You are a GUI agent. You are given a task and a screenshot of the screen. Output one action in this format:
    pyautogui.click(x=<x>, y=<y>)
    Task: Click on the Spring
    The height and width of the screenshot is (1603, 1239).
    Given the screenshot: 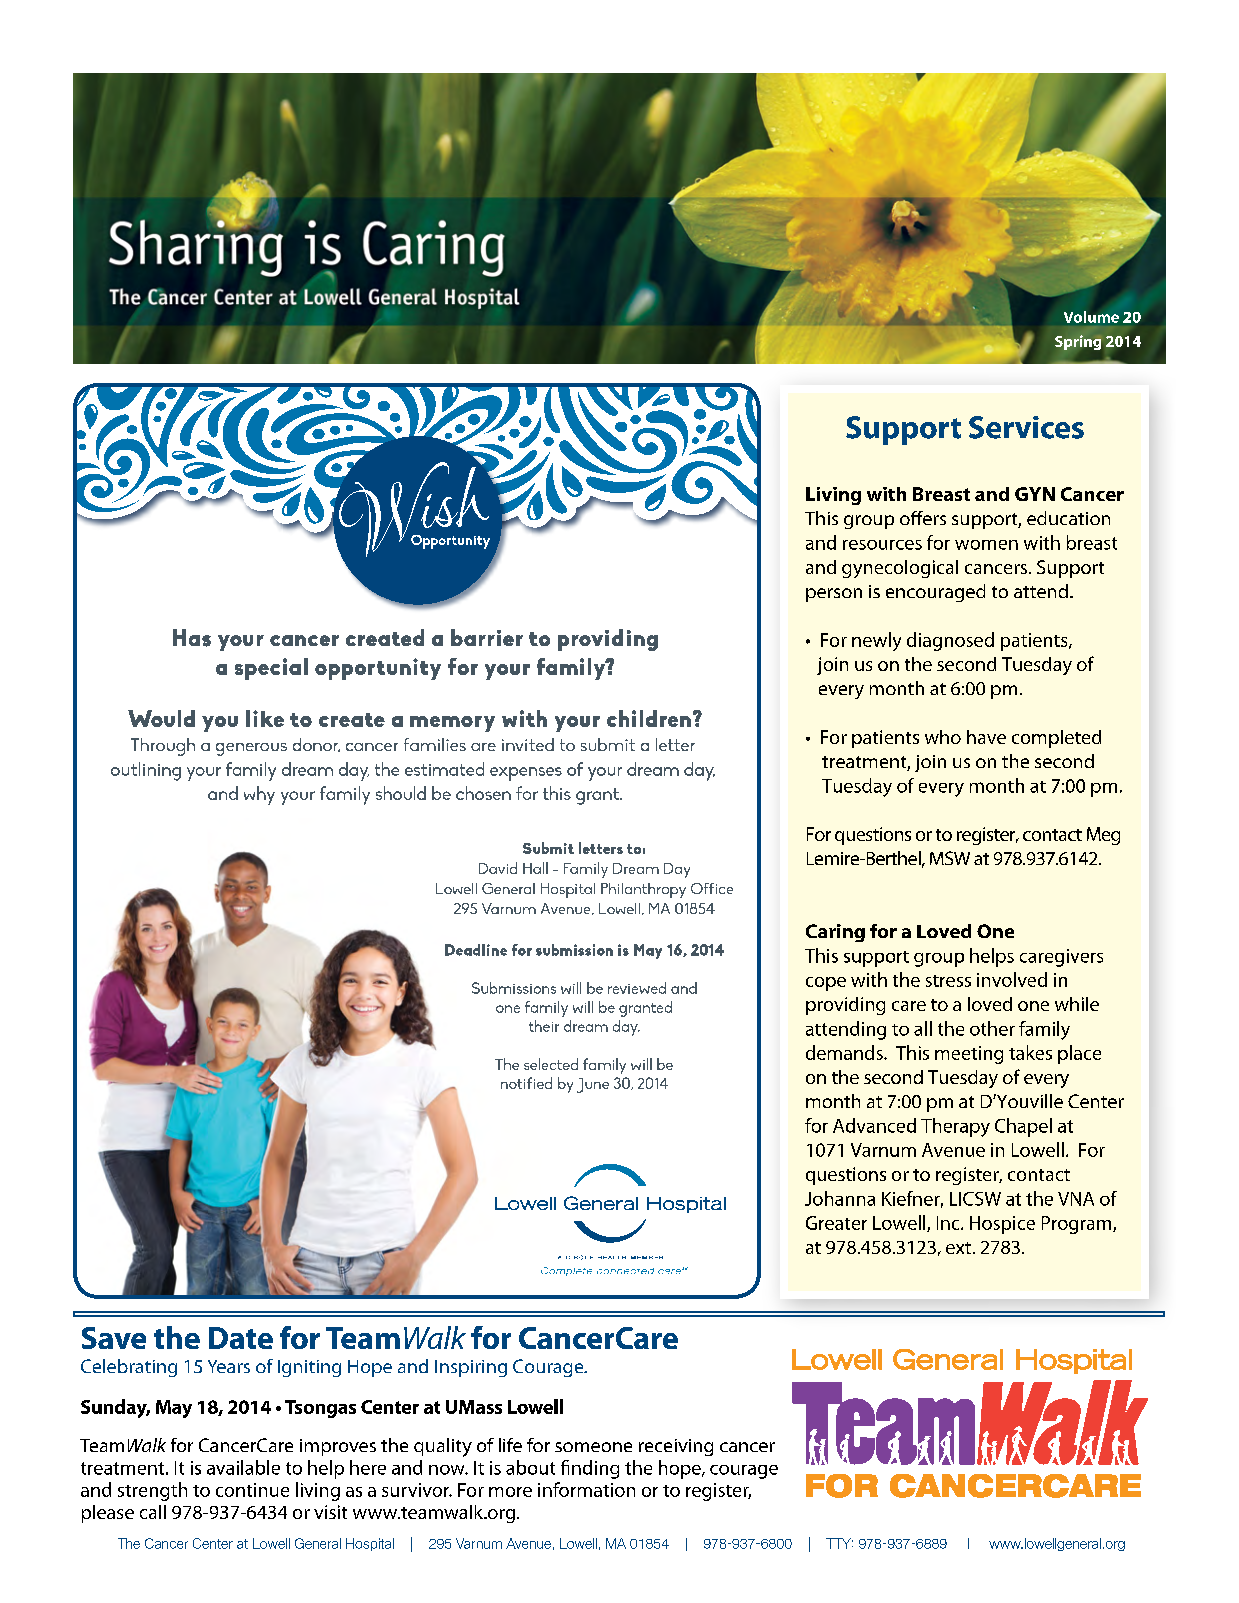 What is the action you would take?
    pyautogui.click(x=1078, y=342)
